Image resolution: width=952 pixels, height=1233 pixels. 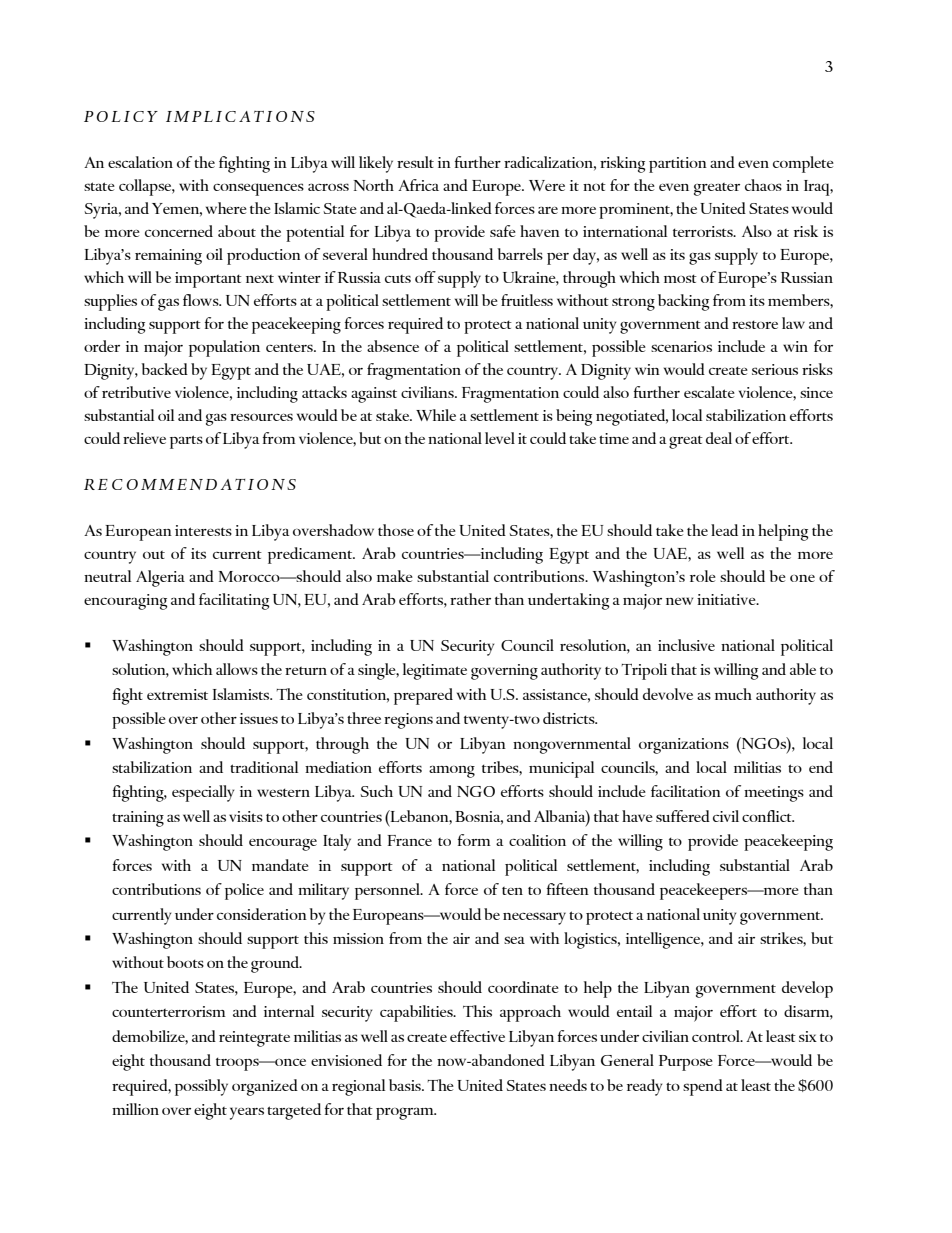 I want to click on Africa, so click(x=418, y=185).
